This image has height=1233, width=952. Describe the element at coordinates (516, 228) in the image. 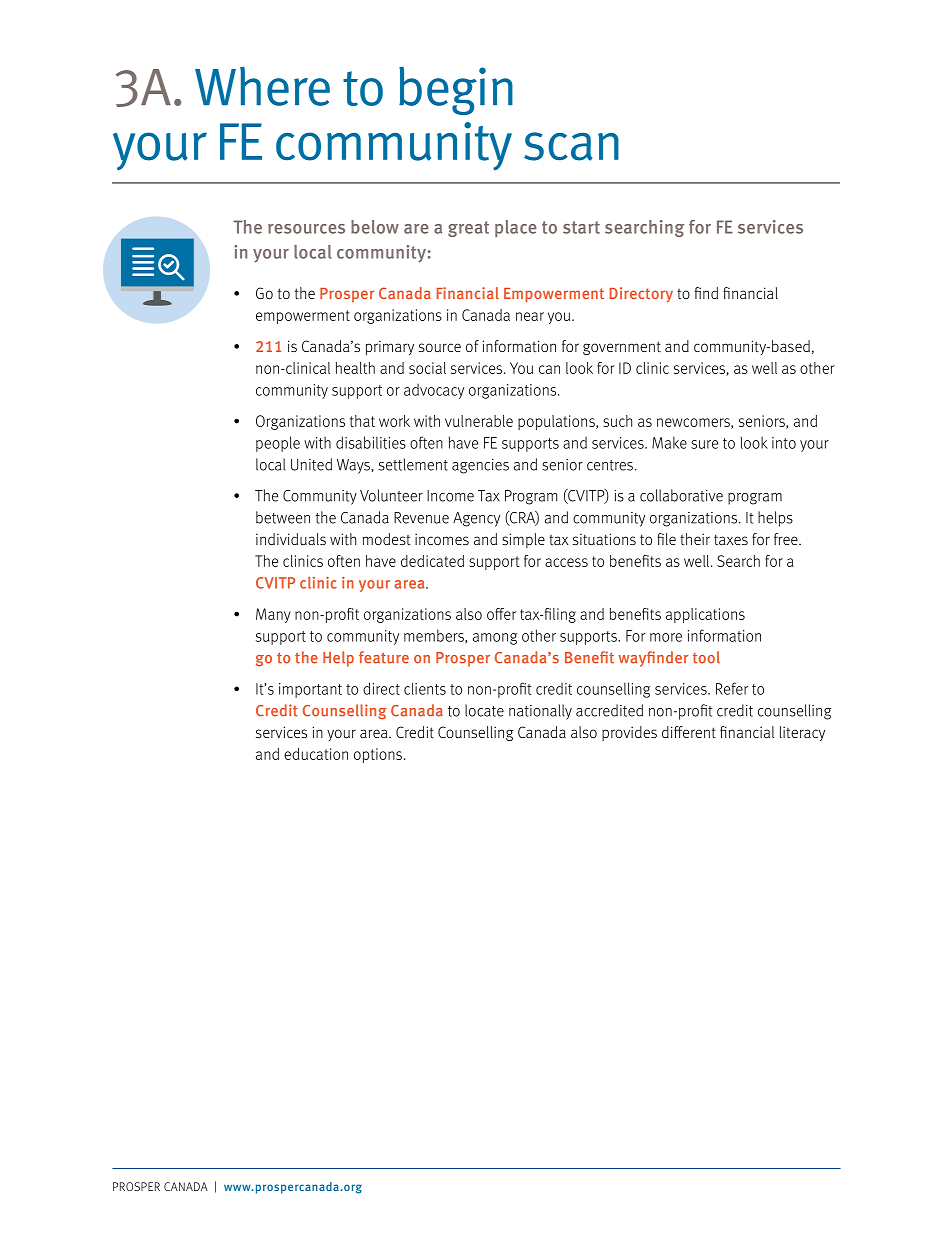

I see `place` at that location.
